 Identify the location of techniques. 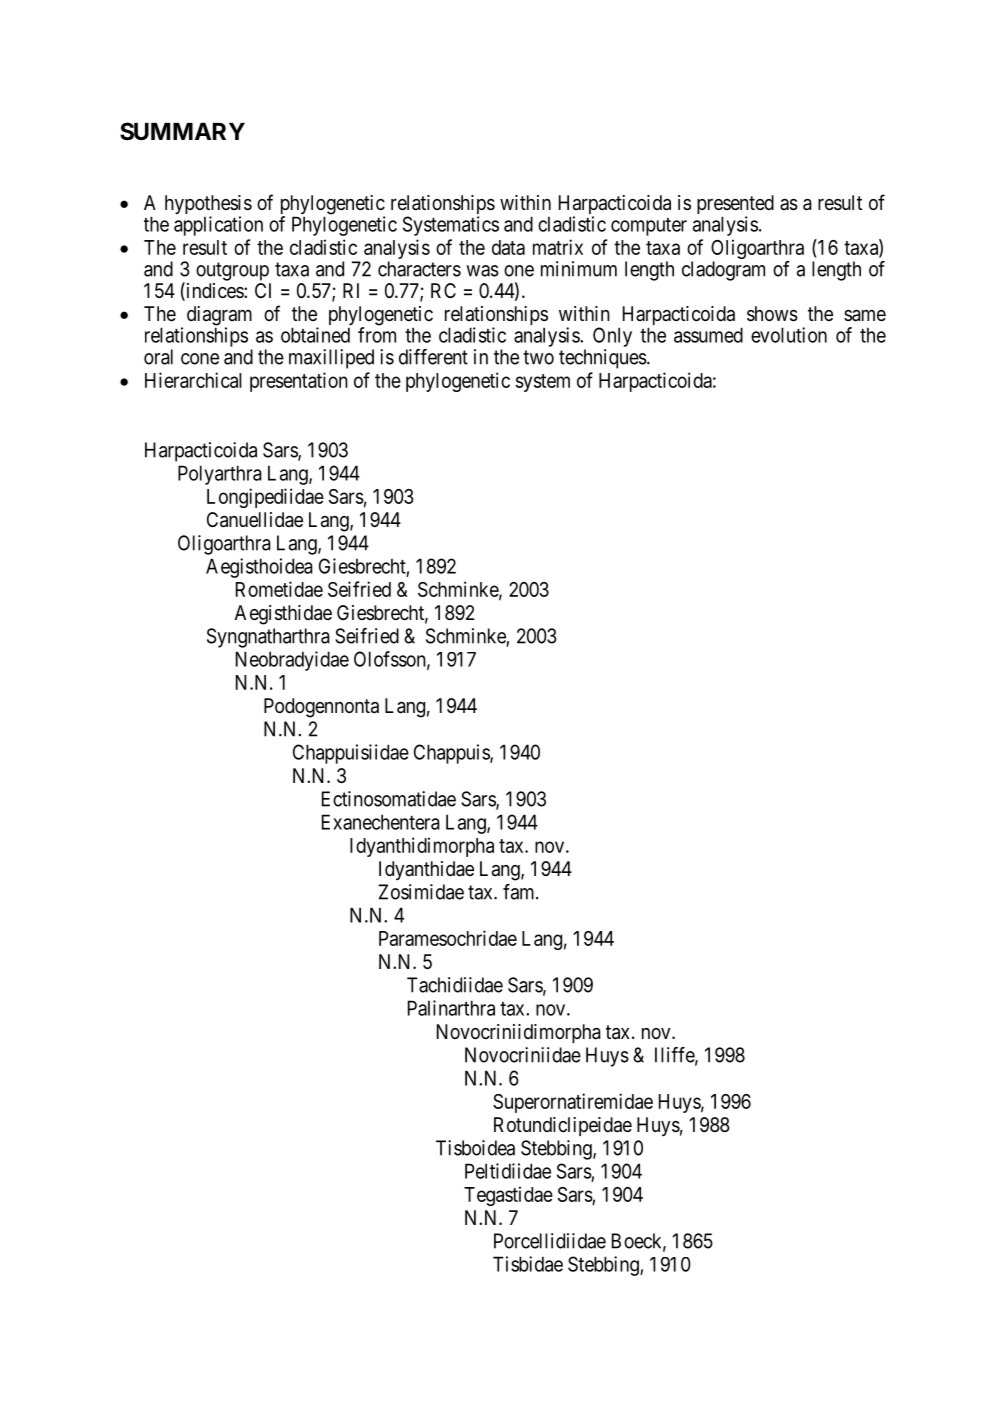
(603, 359).
